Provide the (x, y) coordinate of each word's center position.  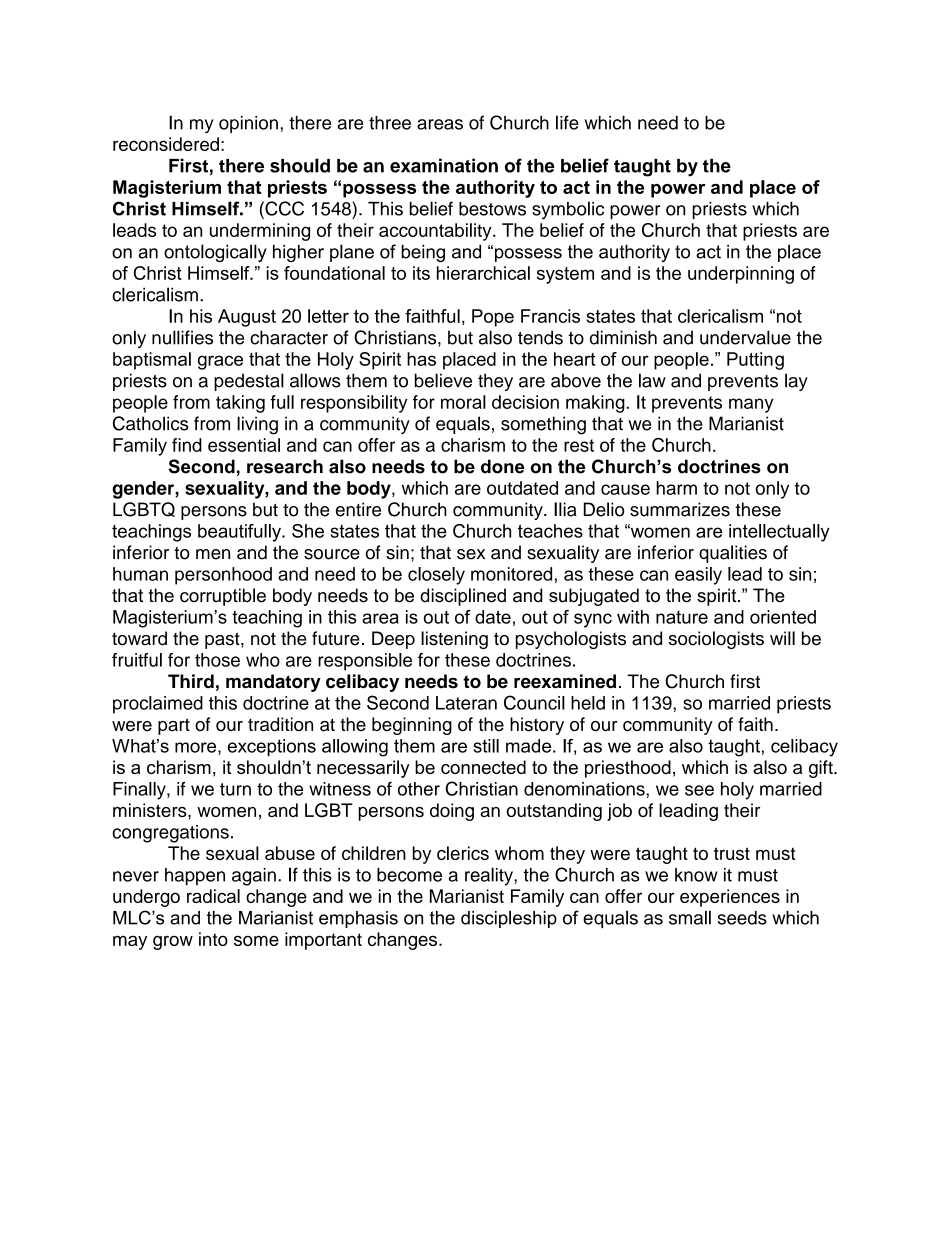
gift (822, 769)
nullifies (182, 337)
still (486, 746)
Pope (493, 318)
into (213, 939)
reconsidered (166, 144)
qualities (733, 554)
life (567, 122)
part (174, 726)
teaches (550, 531)
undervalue (745, 337)
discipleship (509, 919)
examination (444, 165)
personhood (223, 576)
